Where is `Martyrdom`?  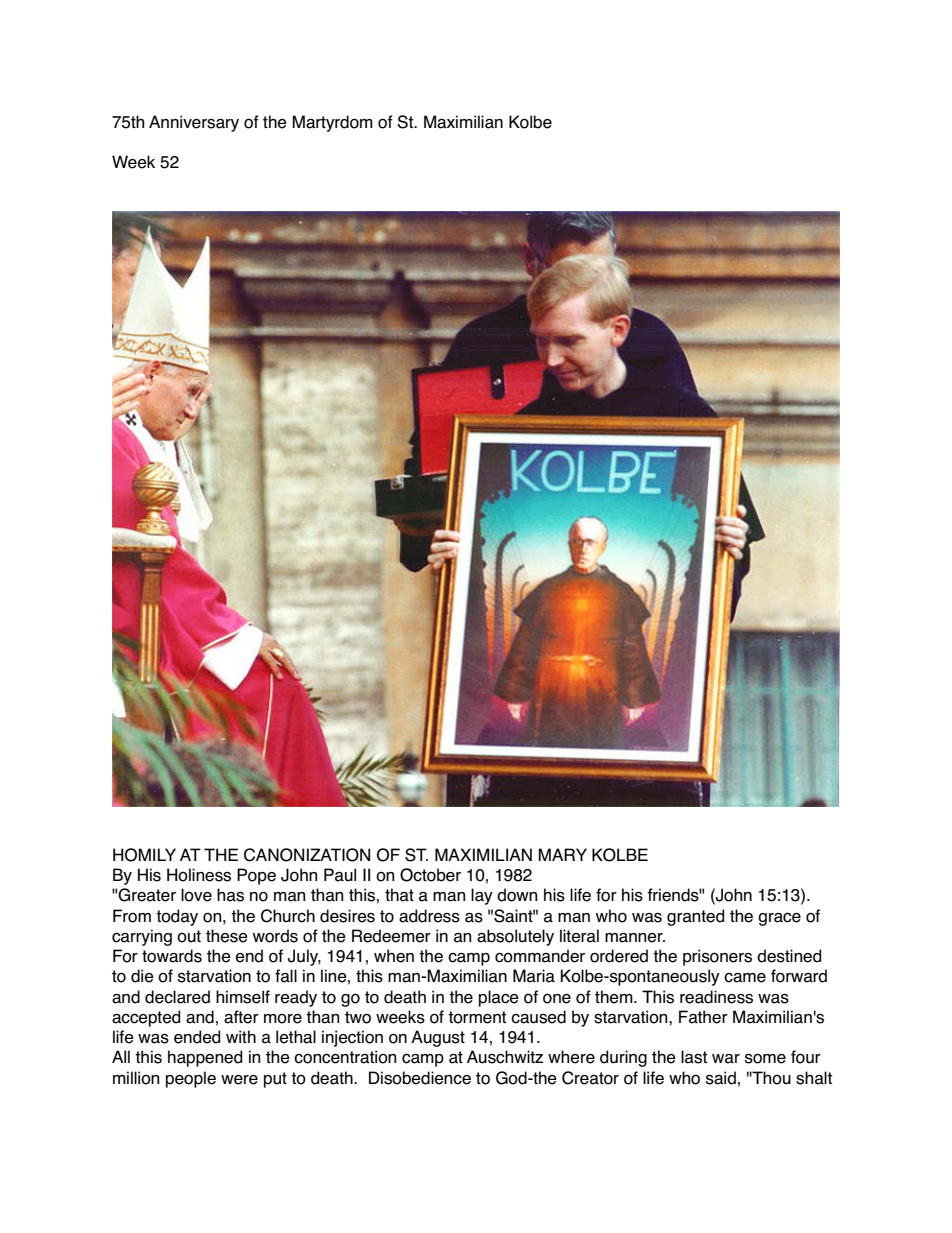
Martyrdom is located at coordinates (332, 123).
